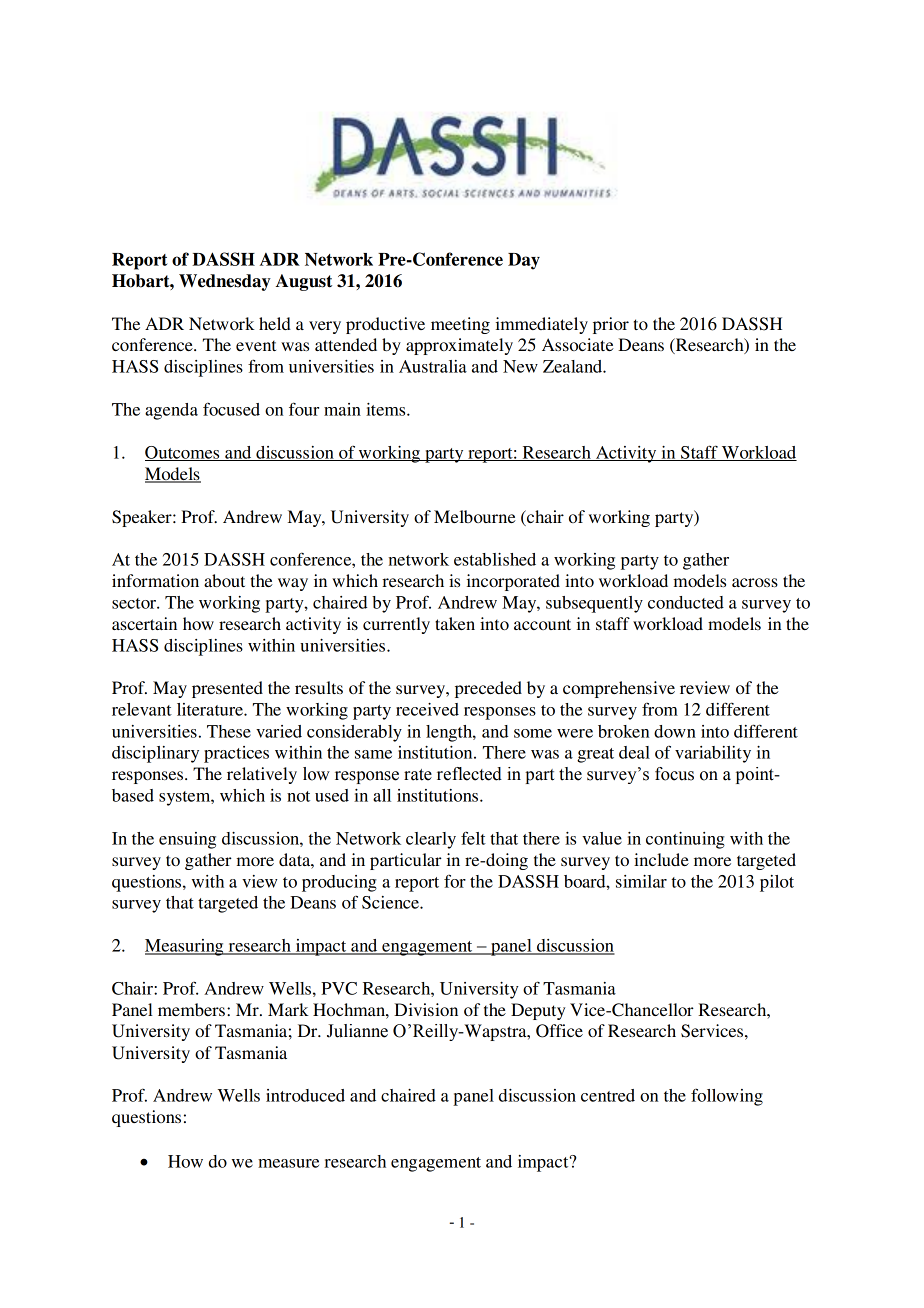 This image has height=1308, width=924. What do you see at coordinates (288, 1163) in the image?
I see `measure` at bounding box center [288, 1163].
